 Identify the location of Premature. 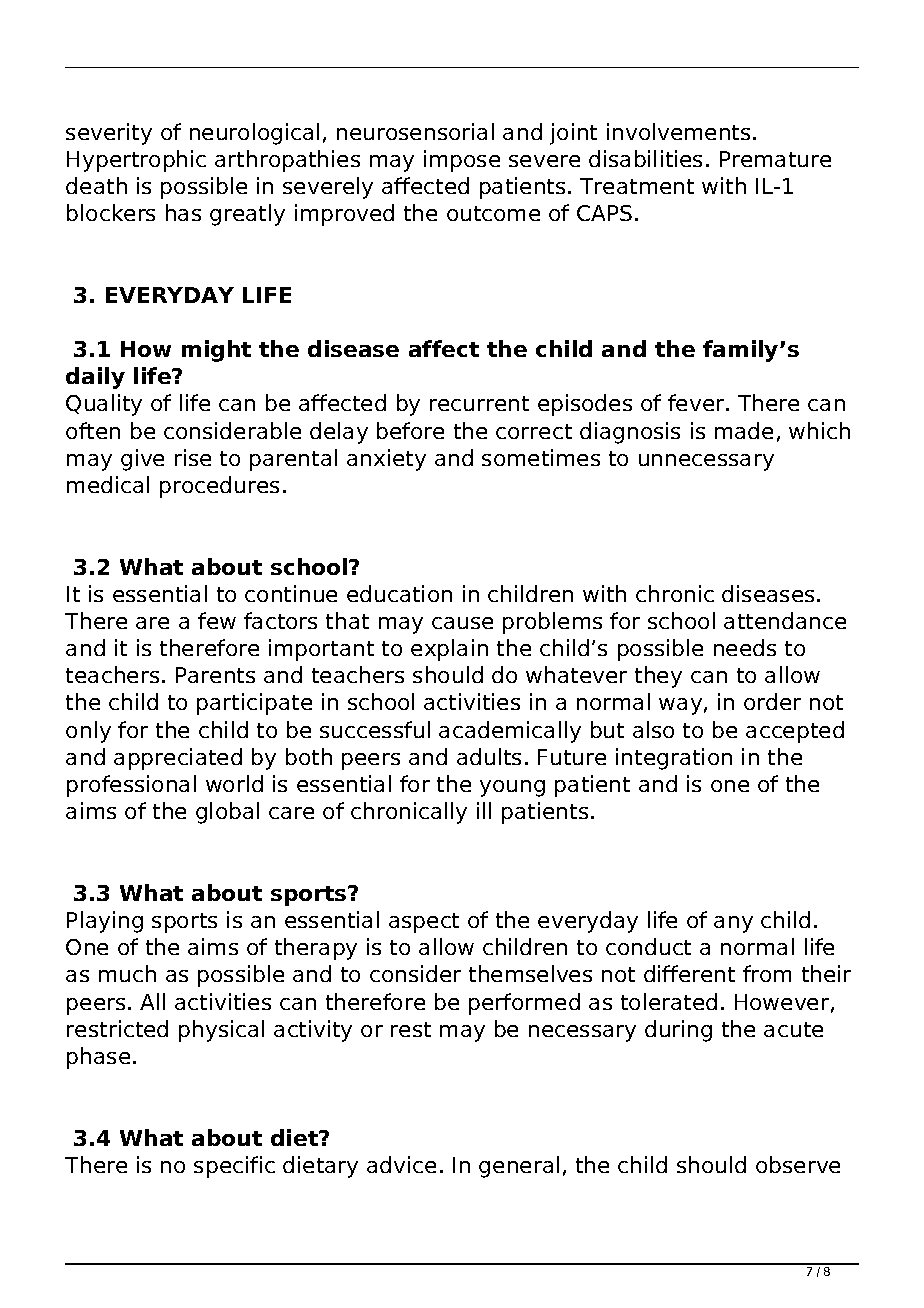
(775, 159).
